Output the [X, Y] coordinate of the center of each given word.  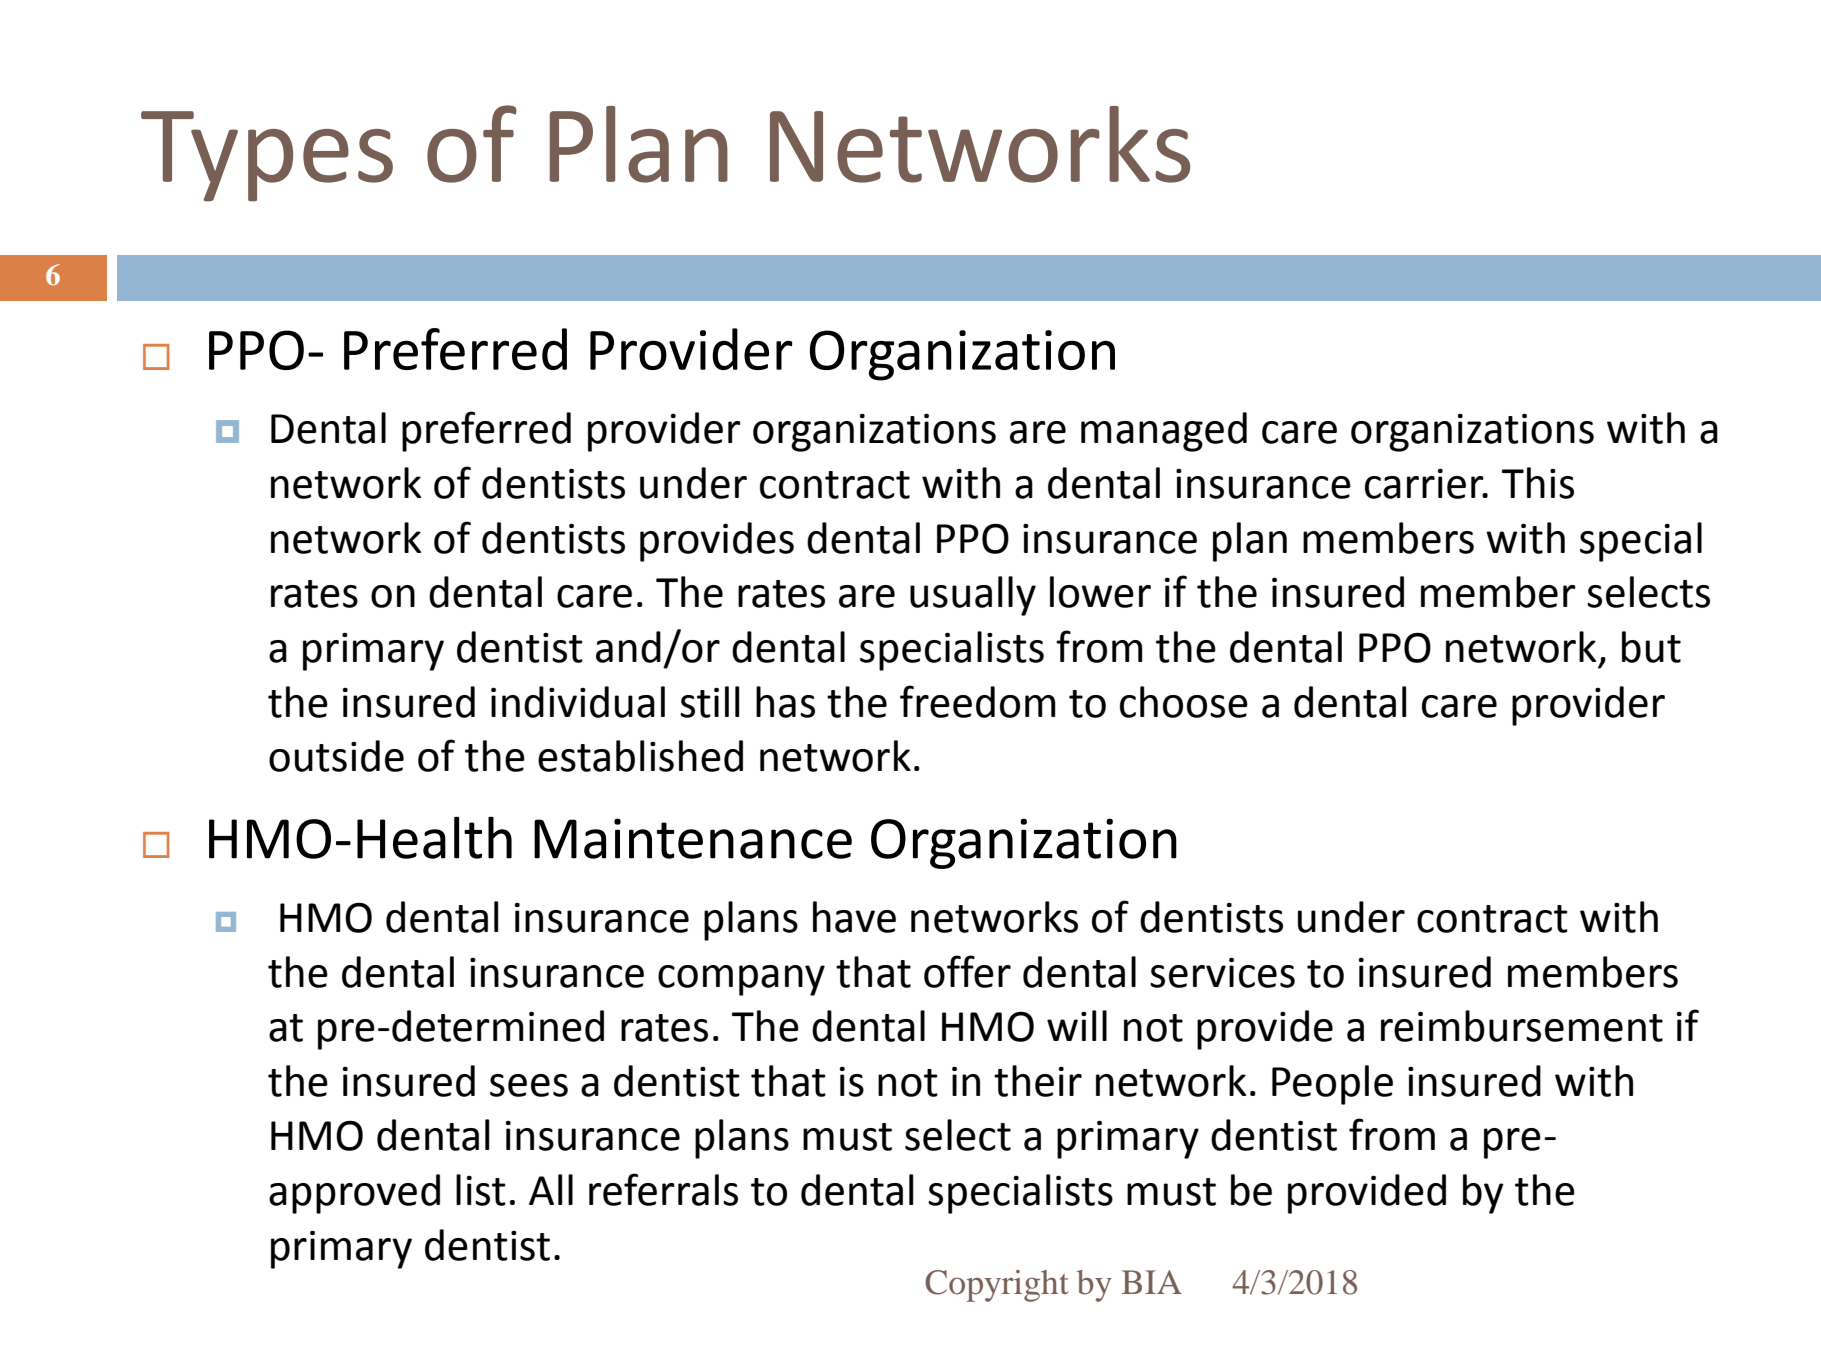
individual [578, 702]
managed [1164, 432]
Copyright [997, 1286]
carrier [1425, 484]
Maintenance [693, 838]
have [854, 917]
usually [973, 596]
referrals [663, 1189]
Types [267, 156]
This [1538, 483]
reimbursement [1522, 1026]
